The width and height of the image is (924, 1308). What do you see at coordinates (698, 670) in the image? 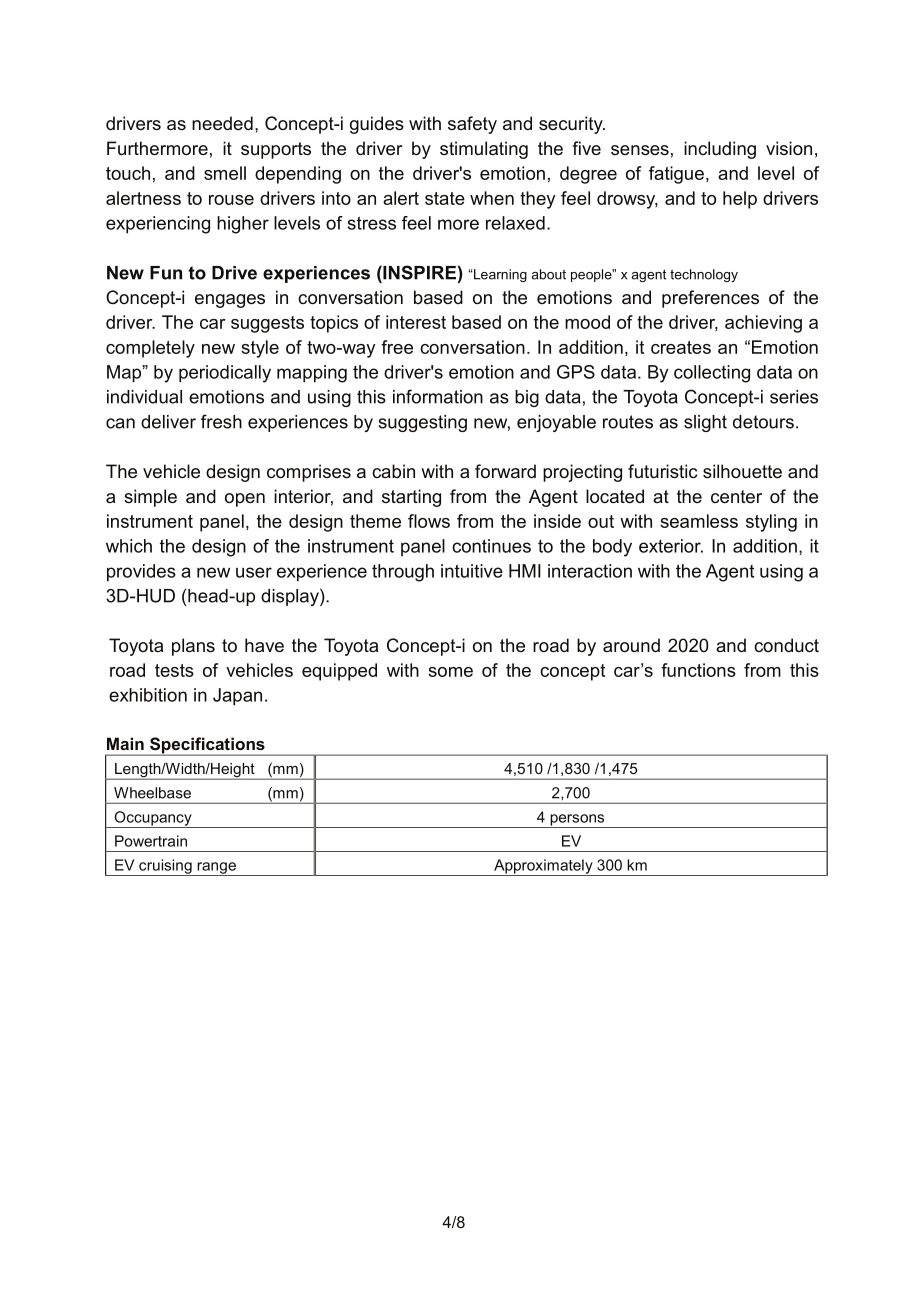
I see `functions` at bounding box center [698, 670].
